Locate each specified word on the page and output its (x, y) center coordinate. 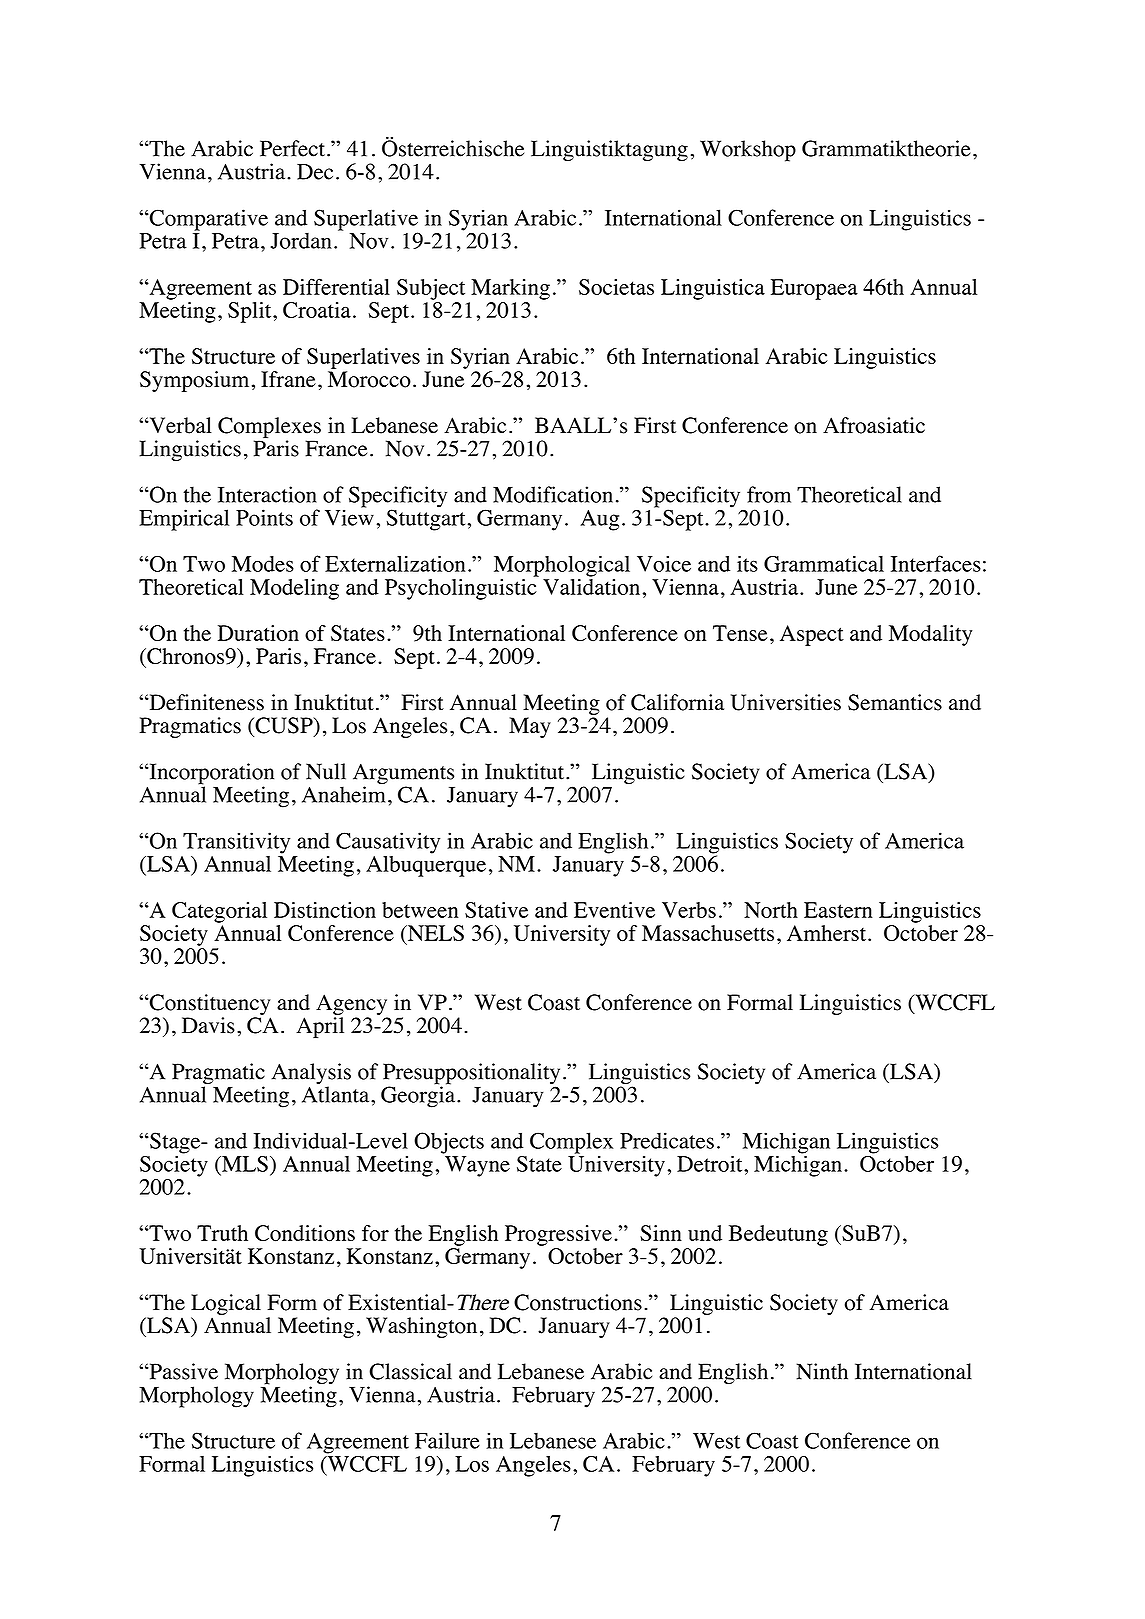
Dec (315, 172)
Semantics (895, 702)
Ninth (822, 1371)
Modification (553, 494)
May (530, 727)
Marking (510, 289)
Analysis (311, 1075)
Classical (410, 1371)
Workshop (748, 151)
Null (326, 771)
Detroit (711, 1163)
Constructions (578, 1302)
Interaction (267, 494)
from (769, 494)
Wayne (477, 1166)
